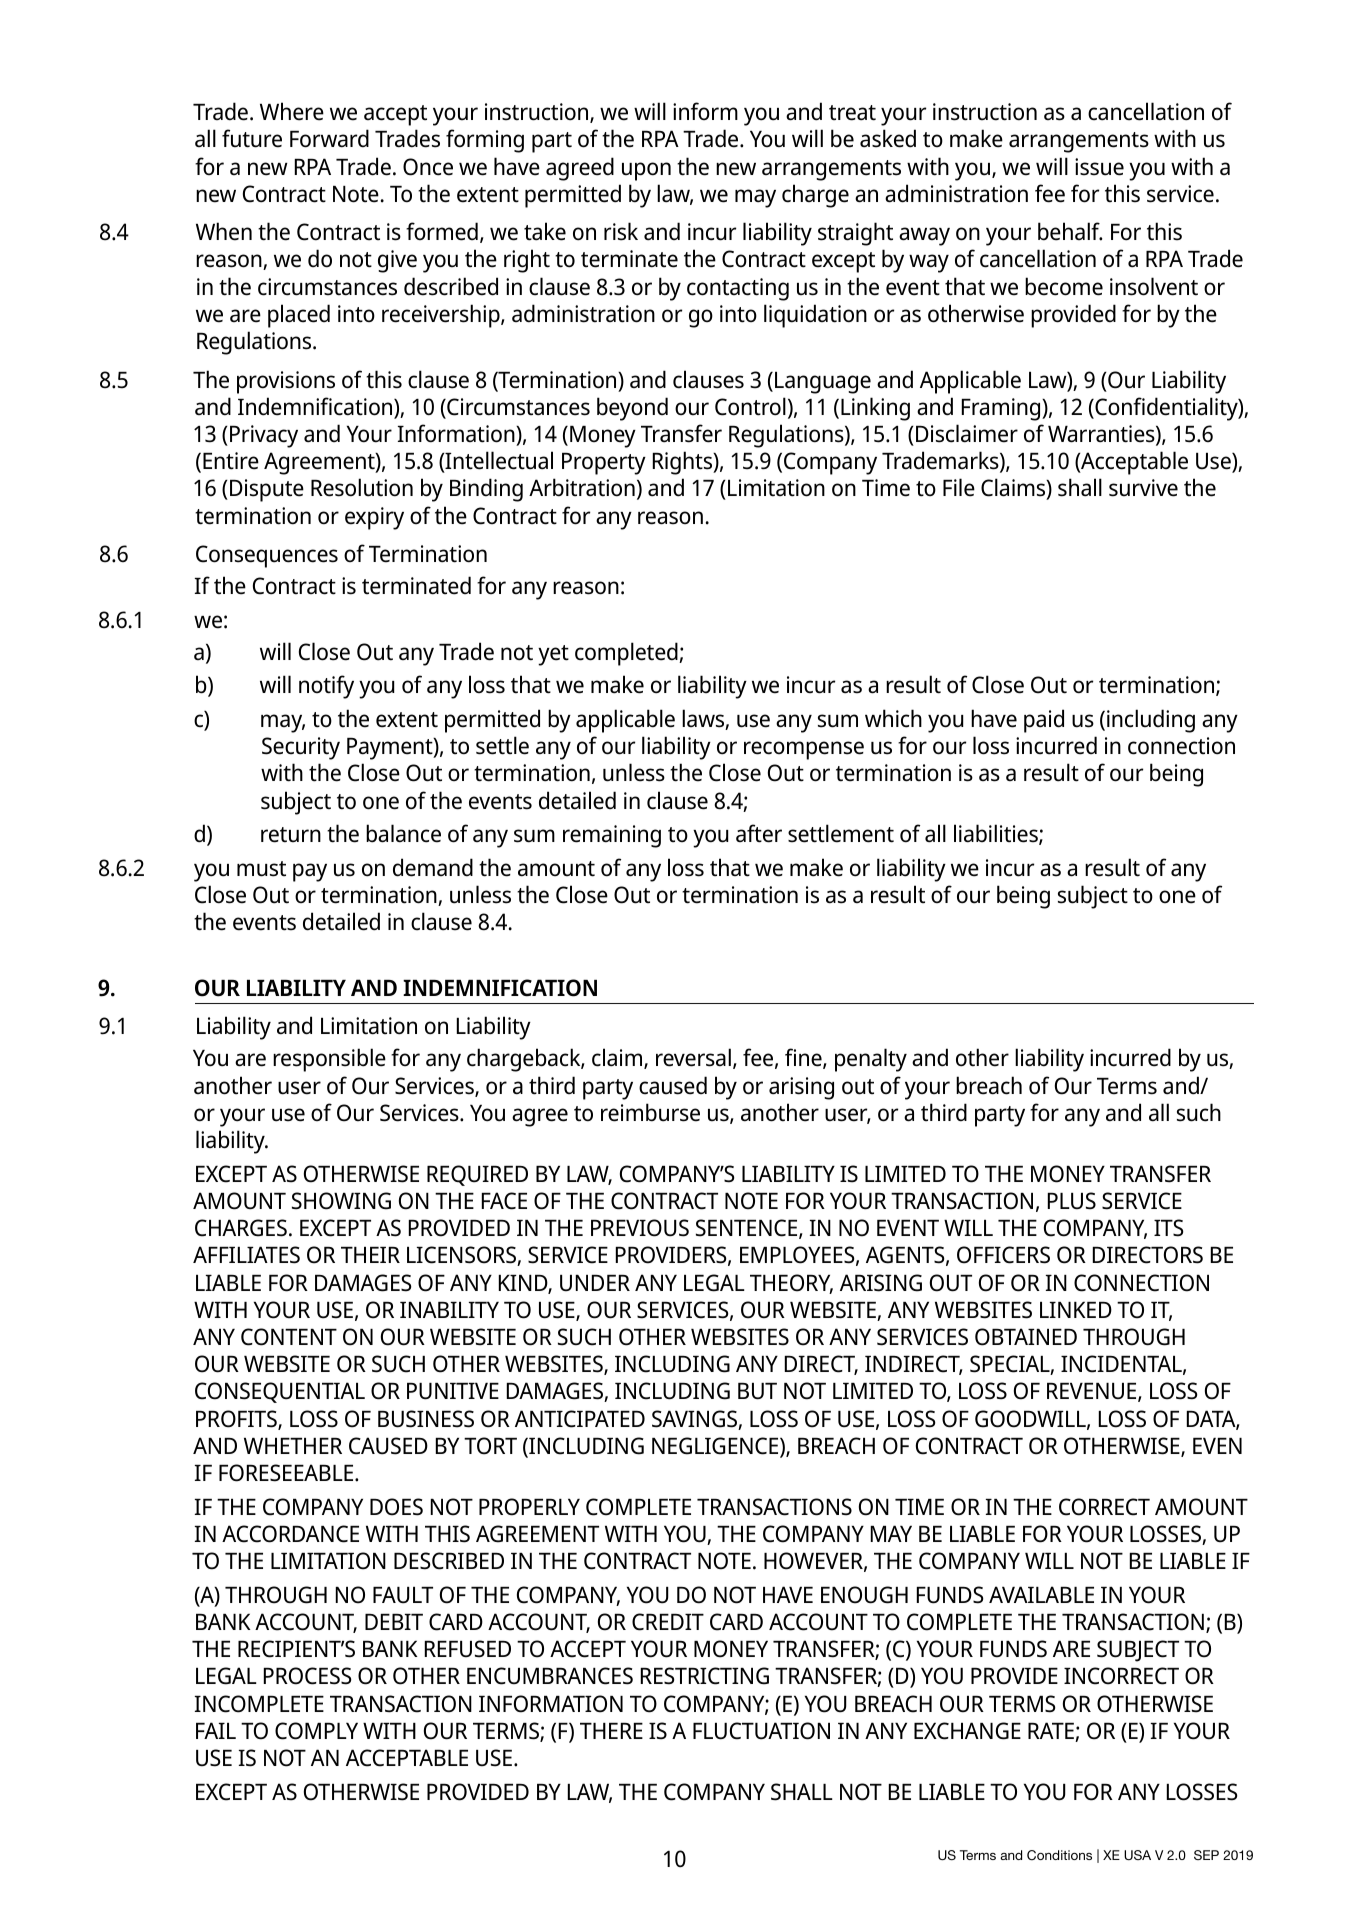 Image resolution: width=1350 pixels, height=1909 pixels. I want to click on upon, so click(646, 171).
